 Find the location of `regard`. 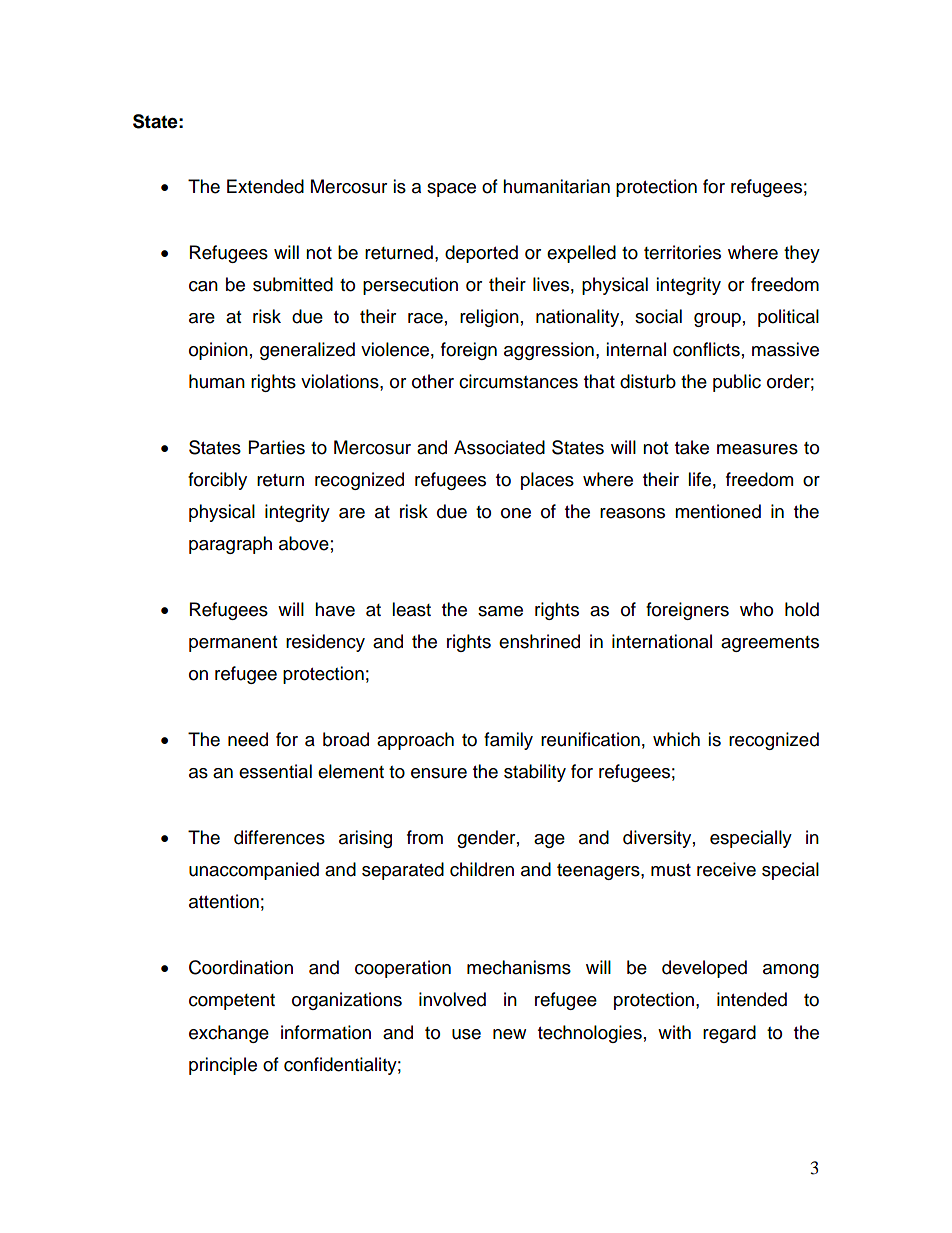

regard is located at coordinates (729, 1034).
